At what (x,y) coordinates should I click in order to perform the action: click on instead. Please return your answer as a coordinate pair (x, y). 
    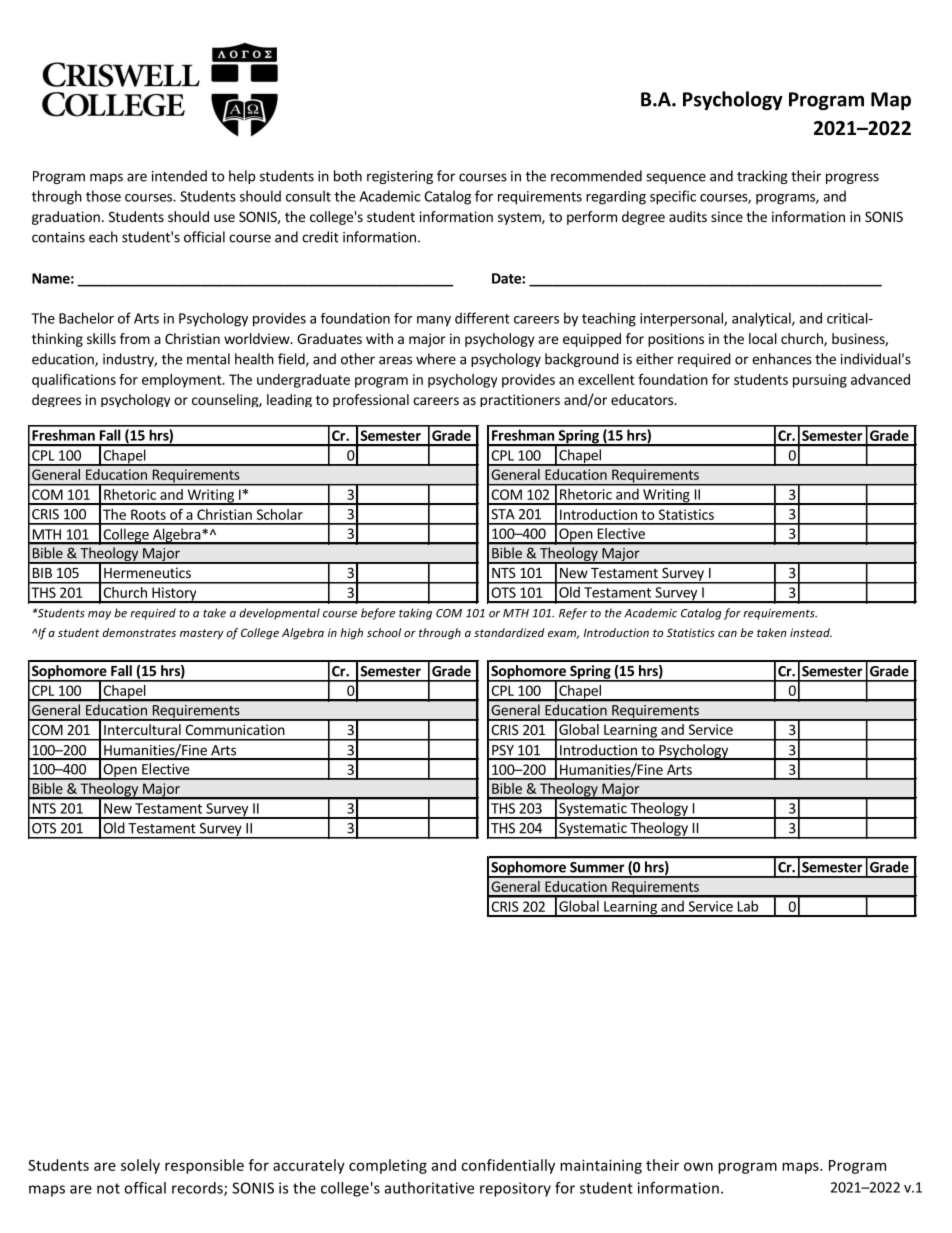
    Looking at the image, I should click on (811, 632).
